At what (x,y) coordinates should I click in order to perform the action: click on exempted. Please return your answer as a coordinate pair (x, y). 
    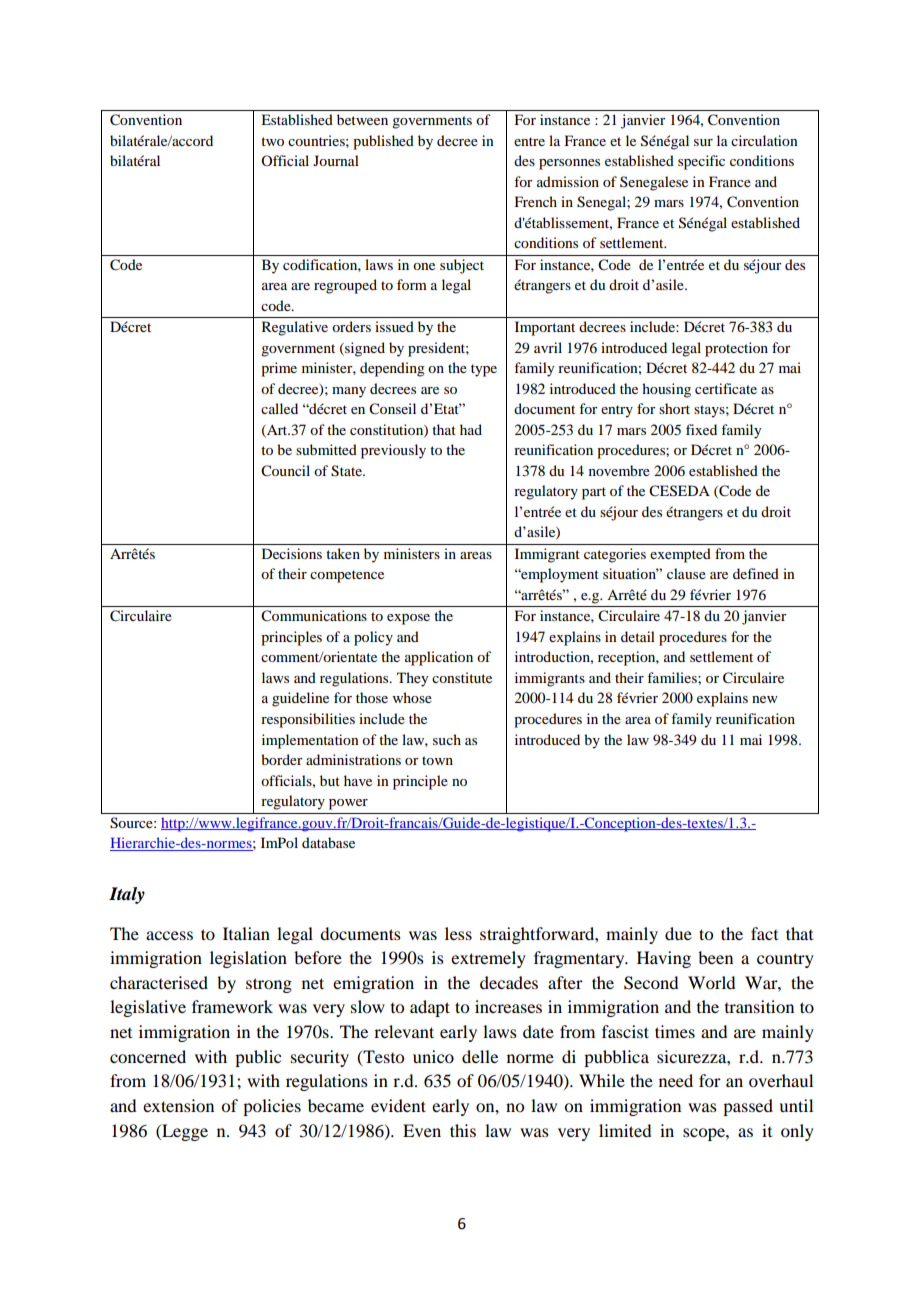
    Looking at the image, I should click on (680, 555).
